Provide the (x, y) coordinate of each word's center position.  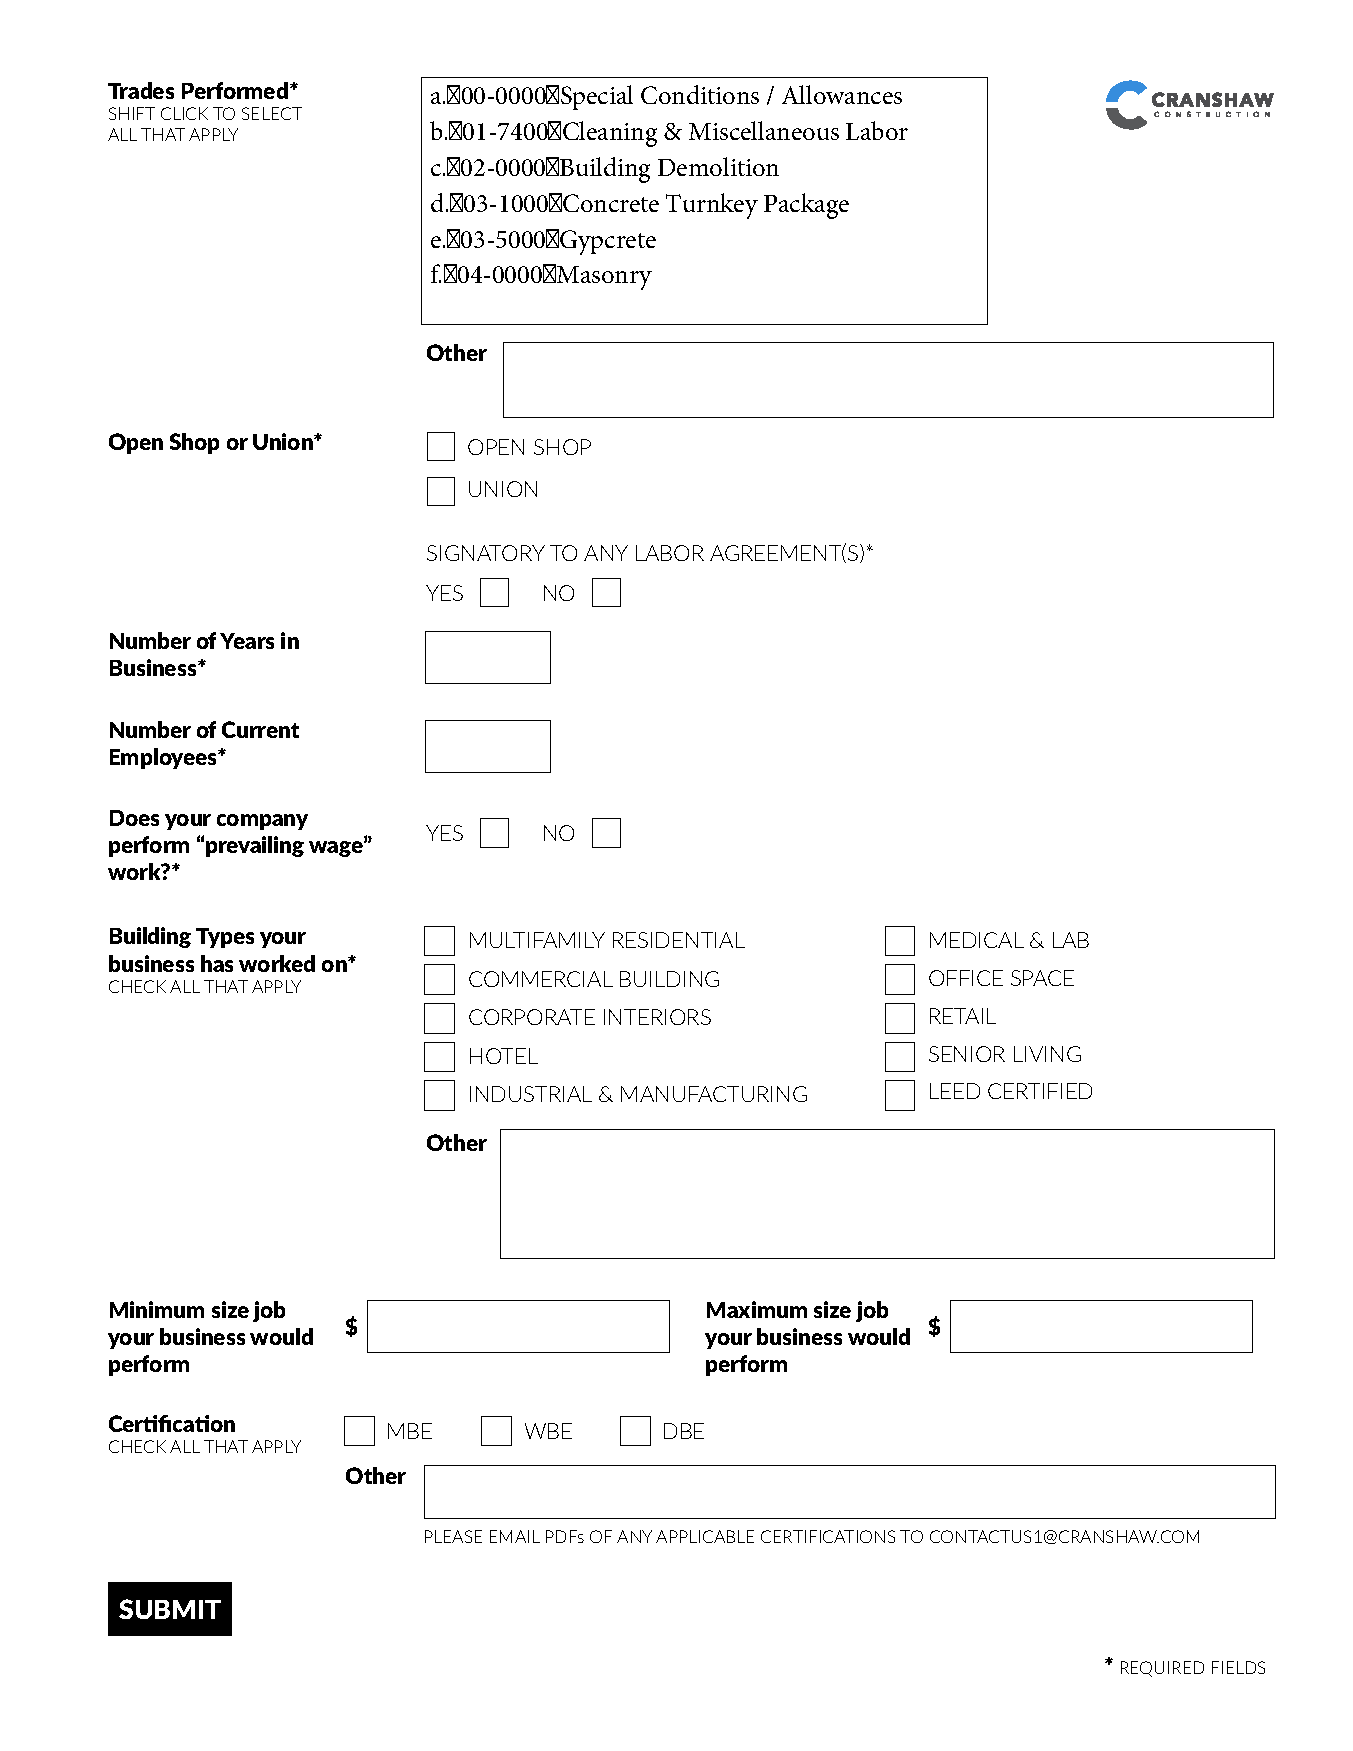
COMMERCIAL (541, 979)
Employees (165, 758)
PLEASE (453, 1536)
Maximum (757, 1309)
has (217, 963)
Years (247, 641)
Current (260, 729)
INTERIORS (657, 1017)
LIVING (1047, 1054)
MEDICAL (977, 940)
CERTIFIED (1040, 1091)
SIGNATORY (486, 553)
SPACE (1042, 978)
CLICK (184, 113)
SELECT (272, 113)
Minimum (157, 1309)
